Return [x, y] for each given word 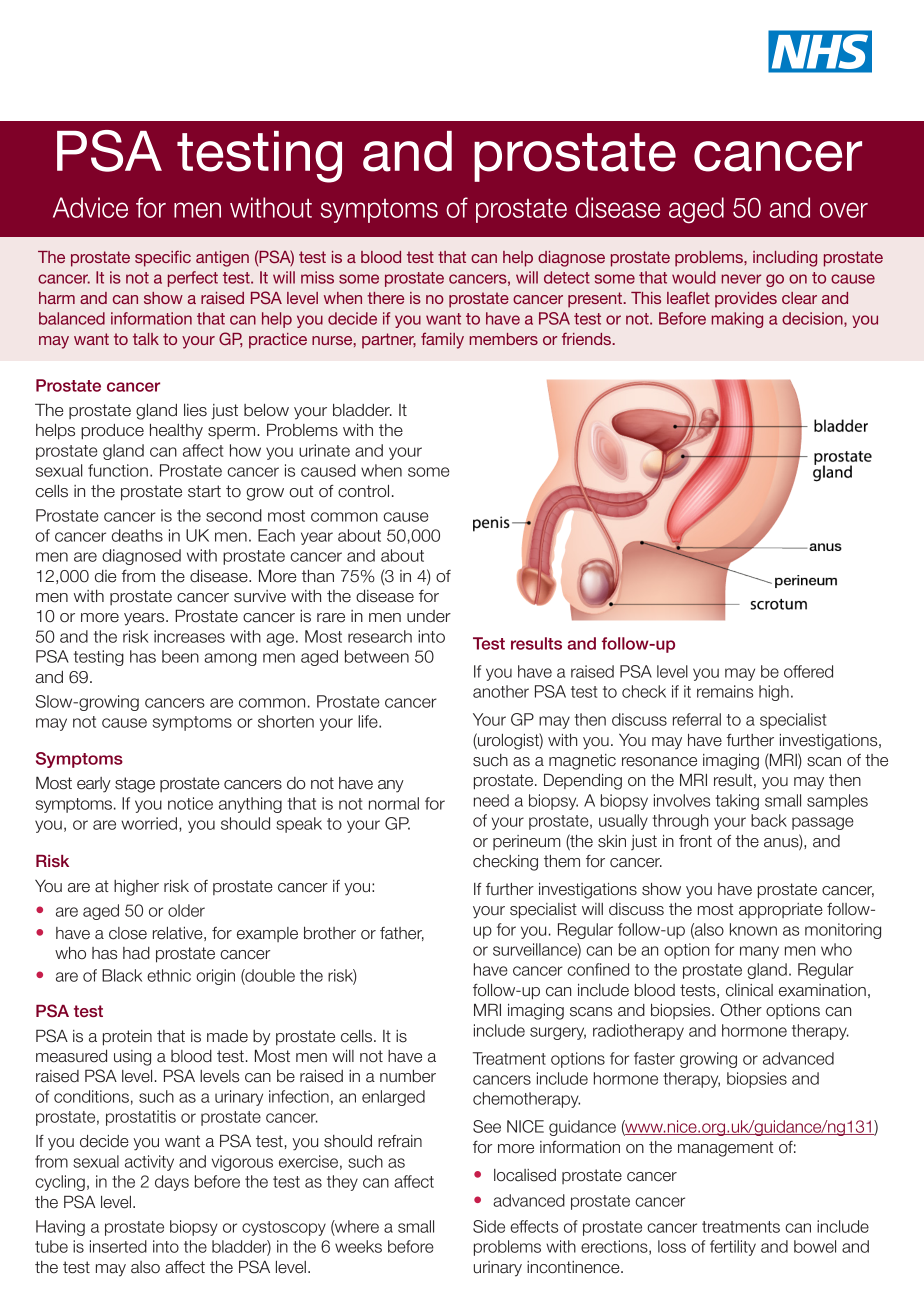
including [785, 259]
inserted [118, 1246]
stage [135, 785]
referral [697, 719]
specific [163, 258]
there [385, 298]
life [369, 721]
